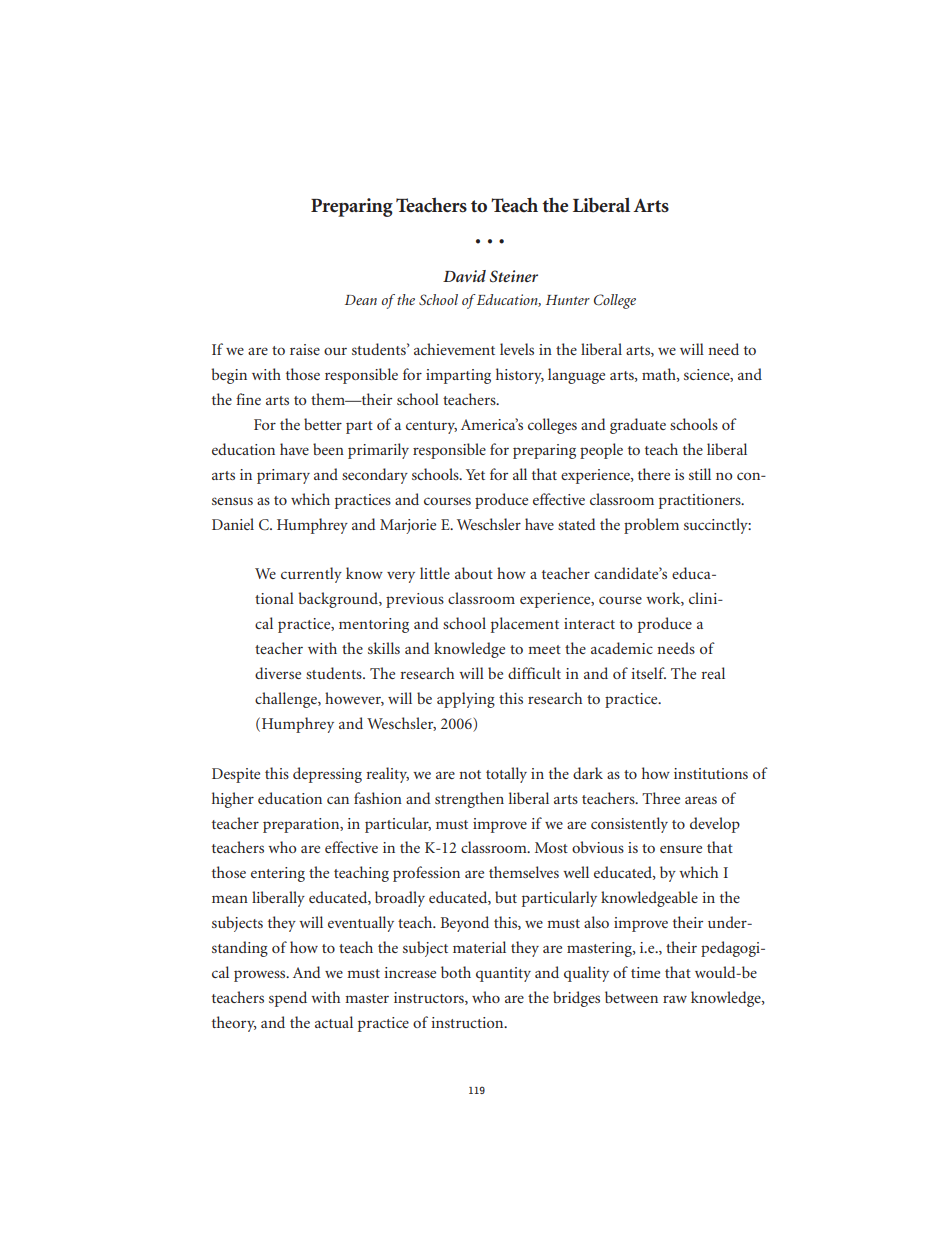 This screenshot has width=952, height=1233. What do you see at coordinates (288, 999) in the screenshot?
I see `spend` at bounding box center [288, 999].
